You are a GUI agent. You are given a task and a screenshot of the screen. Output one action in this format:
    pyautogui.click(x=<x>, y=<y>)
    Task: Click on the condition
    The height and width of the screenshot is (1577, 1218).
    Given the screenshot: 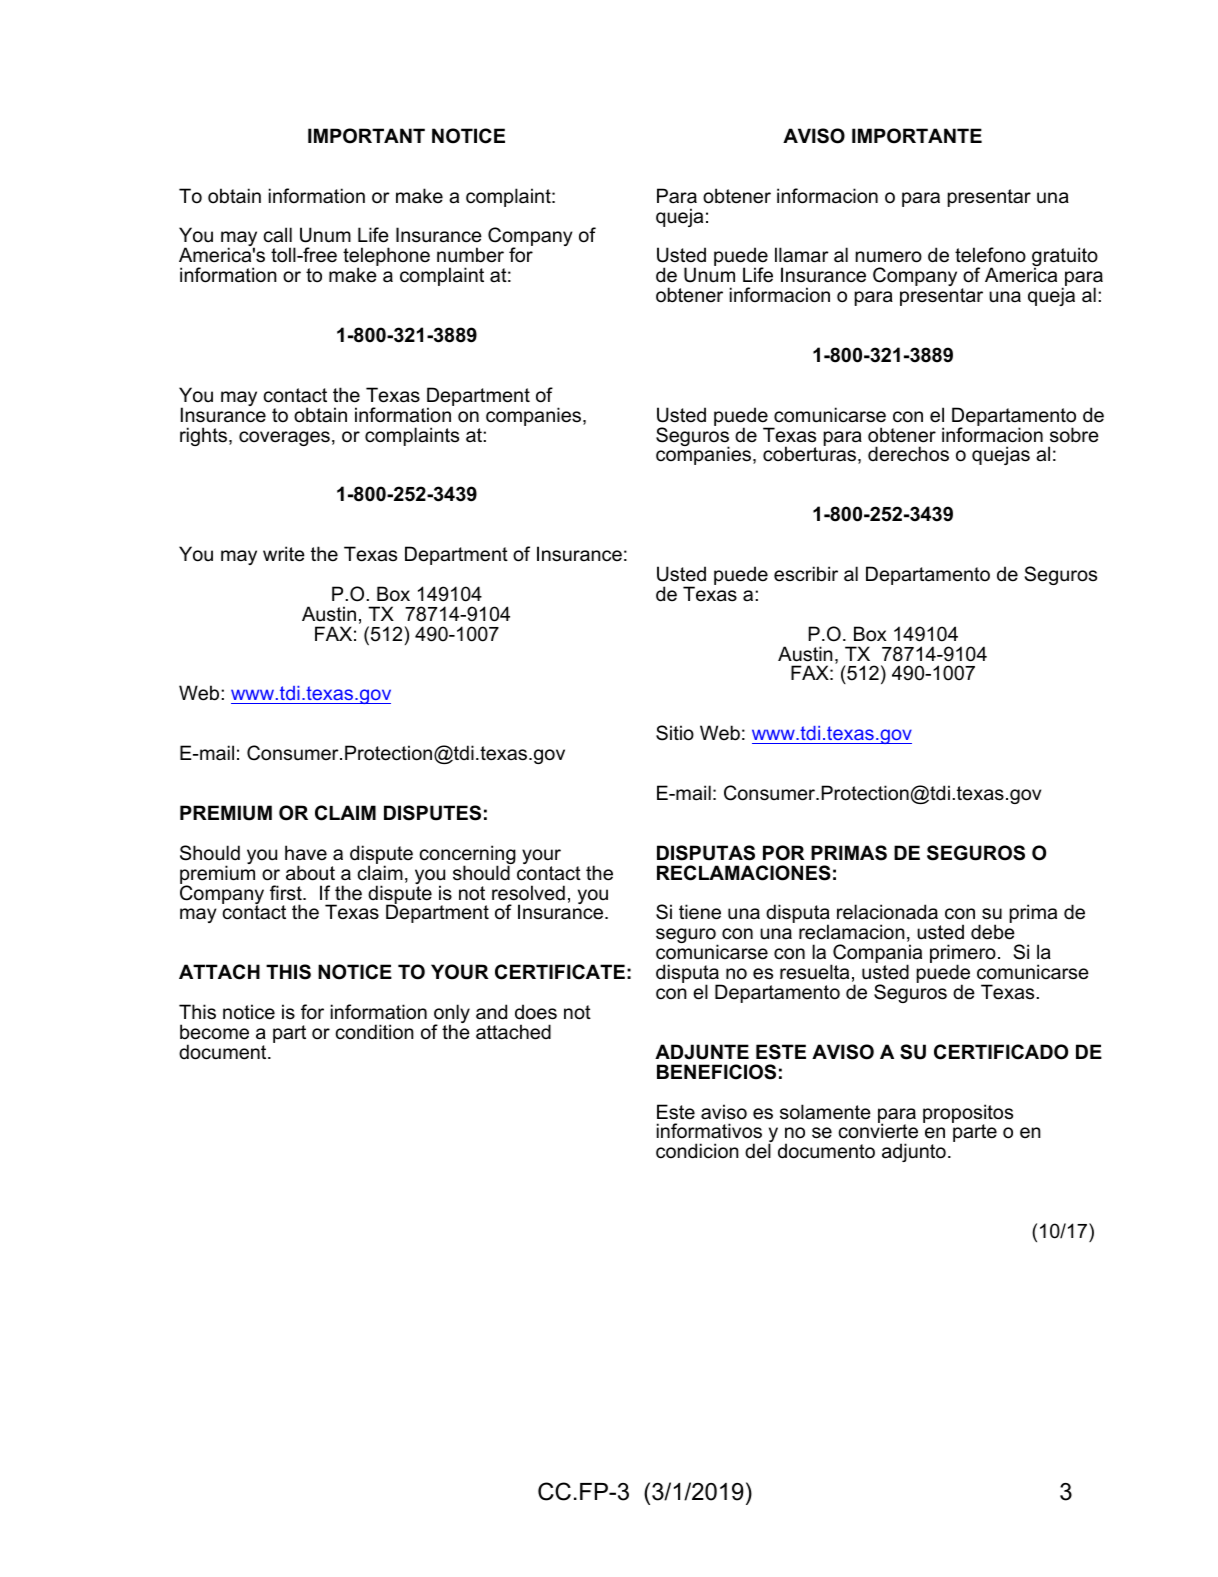 What is the action you would take?
    pyautogui.click(x=375, y=1032)
